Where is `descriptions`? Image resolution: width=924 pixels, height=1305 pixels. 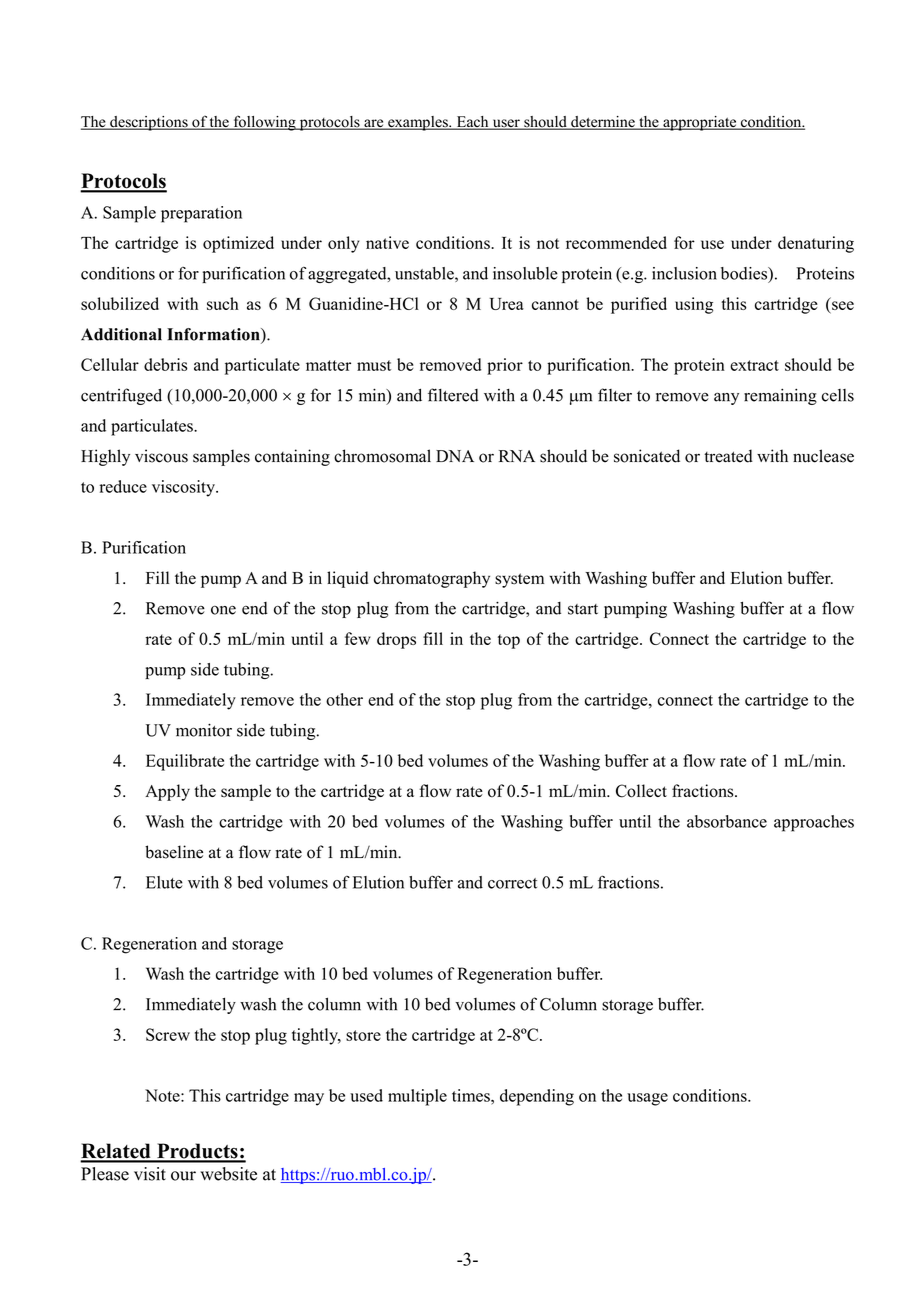 descriptions is located at coordinates (149, 123).
